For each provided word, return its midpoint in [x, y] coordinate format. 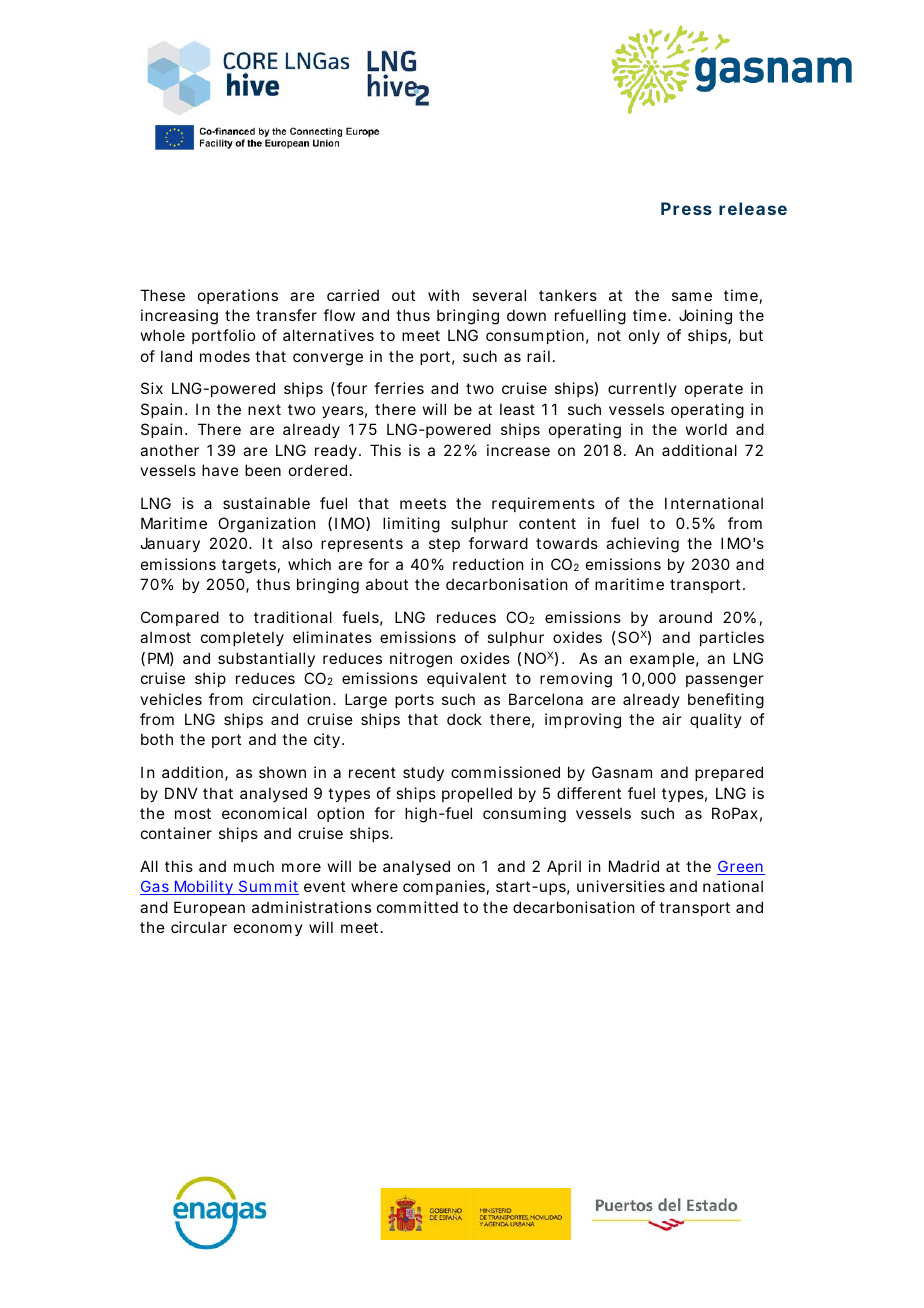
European [209, 908]
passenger [724, 681]
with [443, 295]
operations [238, 296]
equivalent [466, 679]
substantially [266, 659]
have [220, 470]
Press [686, 208]
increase [518, 450]
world [706, 429]
